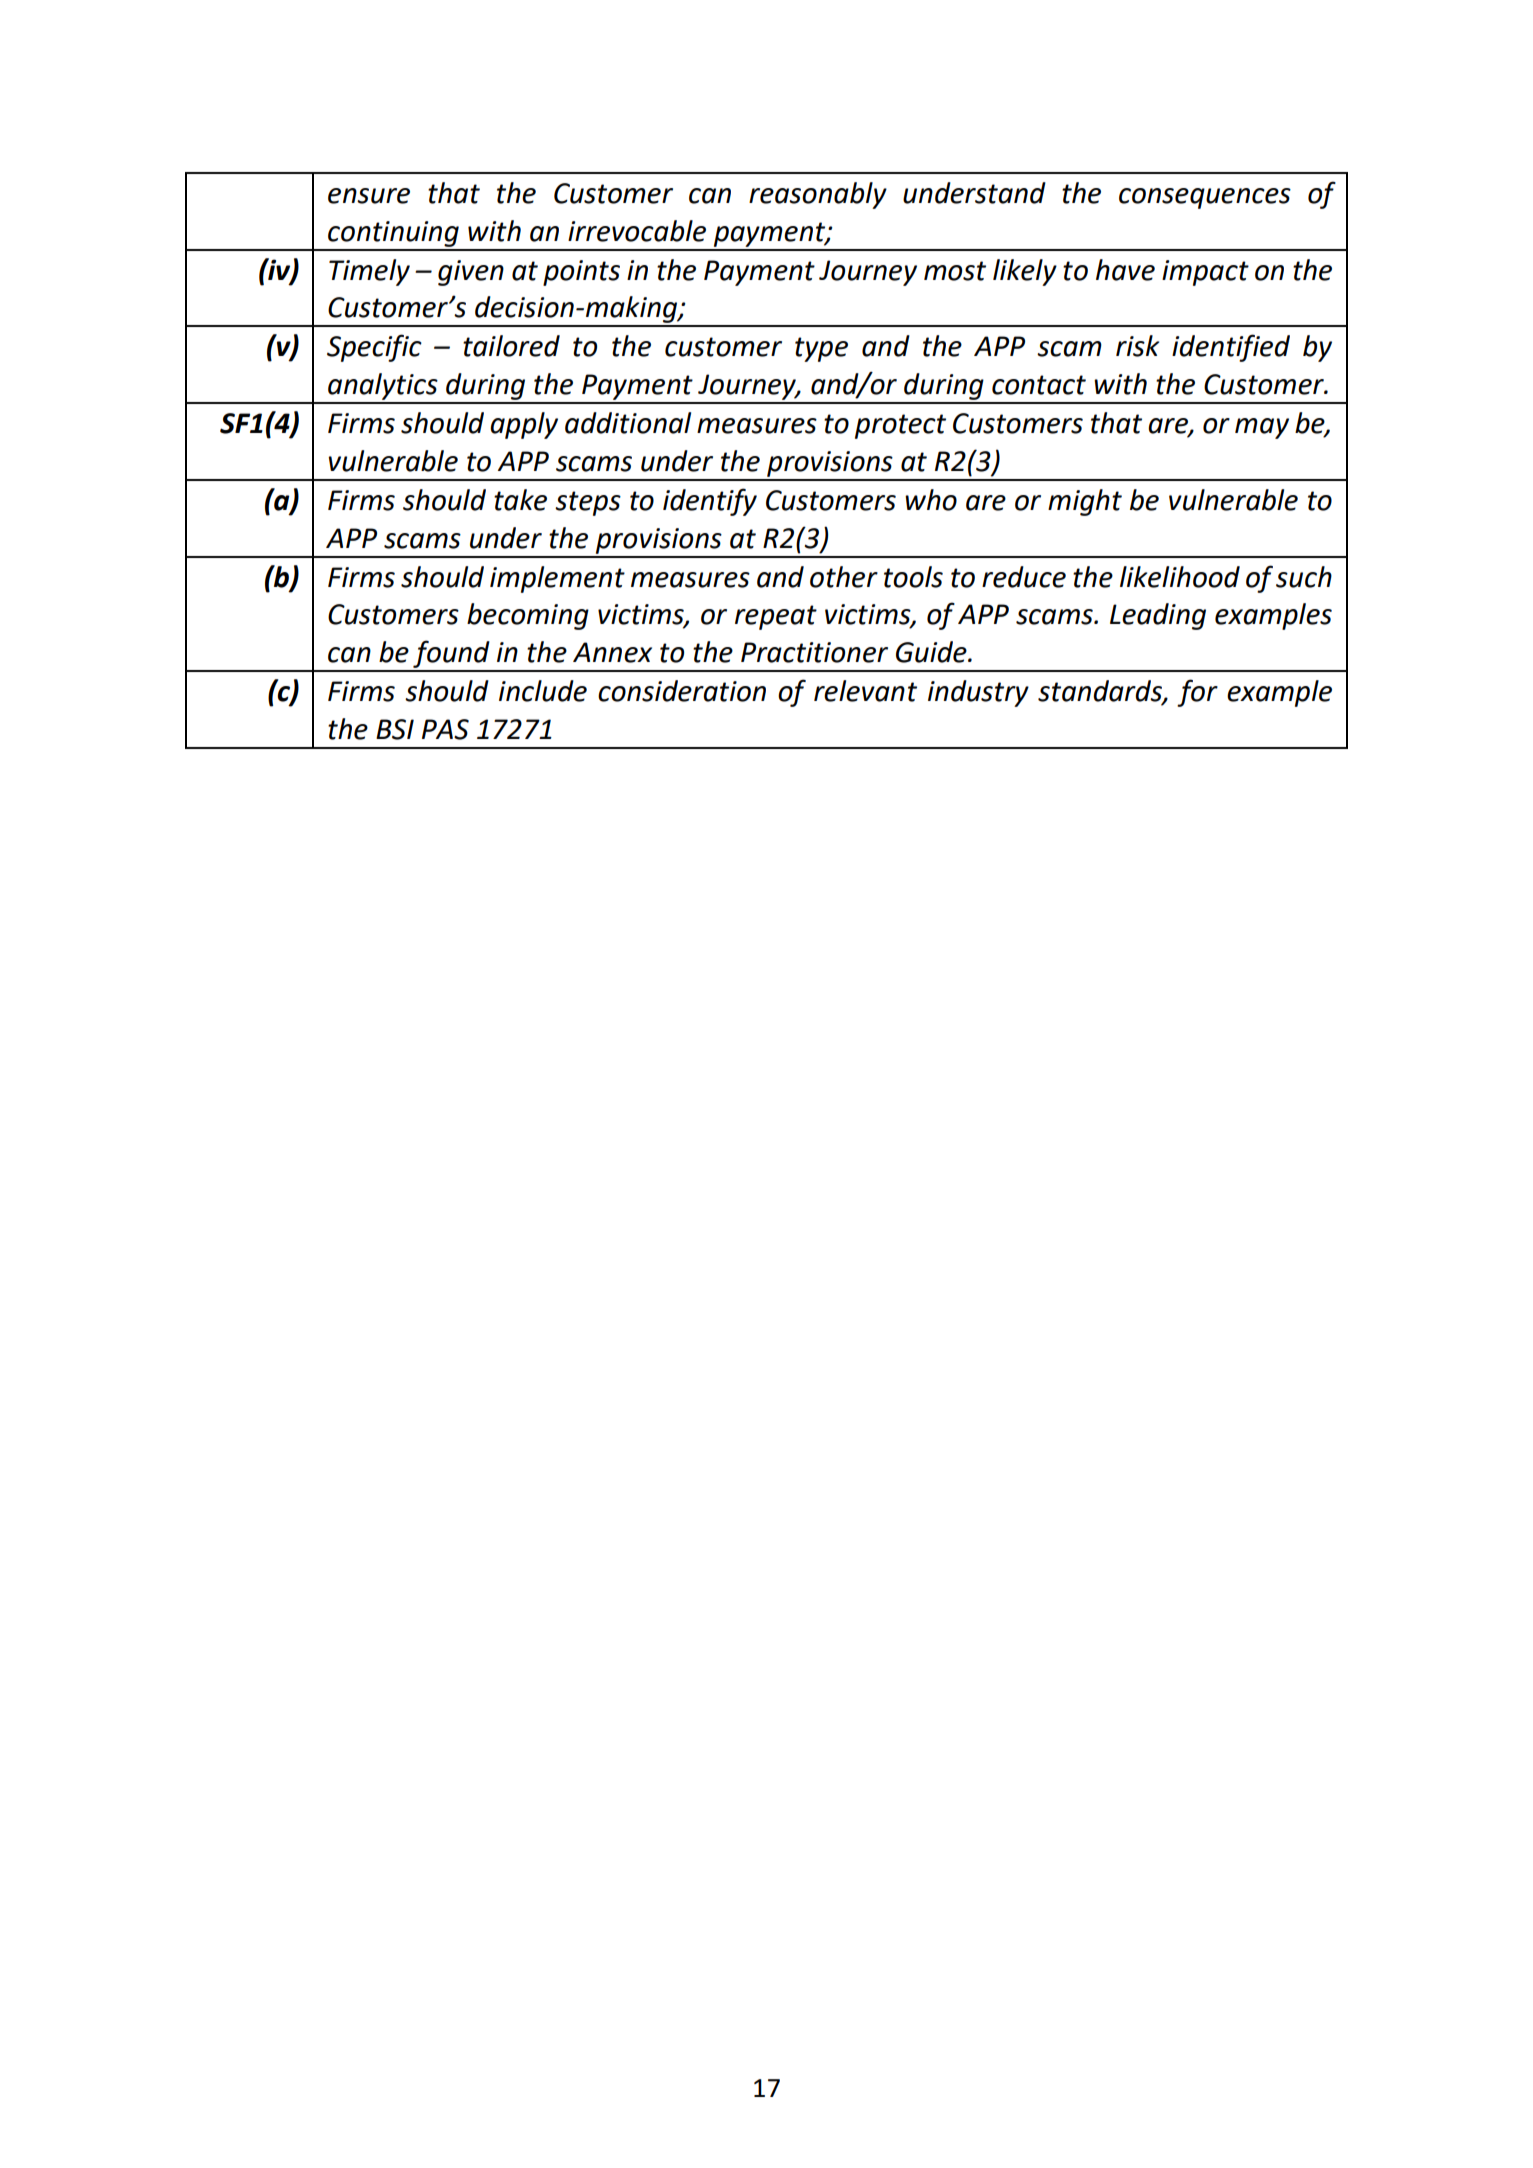 The width and height of the document is (1533, 2168). I want to click on relevant, so click(865, 691).
